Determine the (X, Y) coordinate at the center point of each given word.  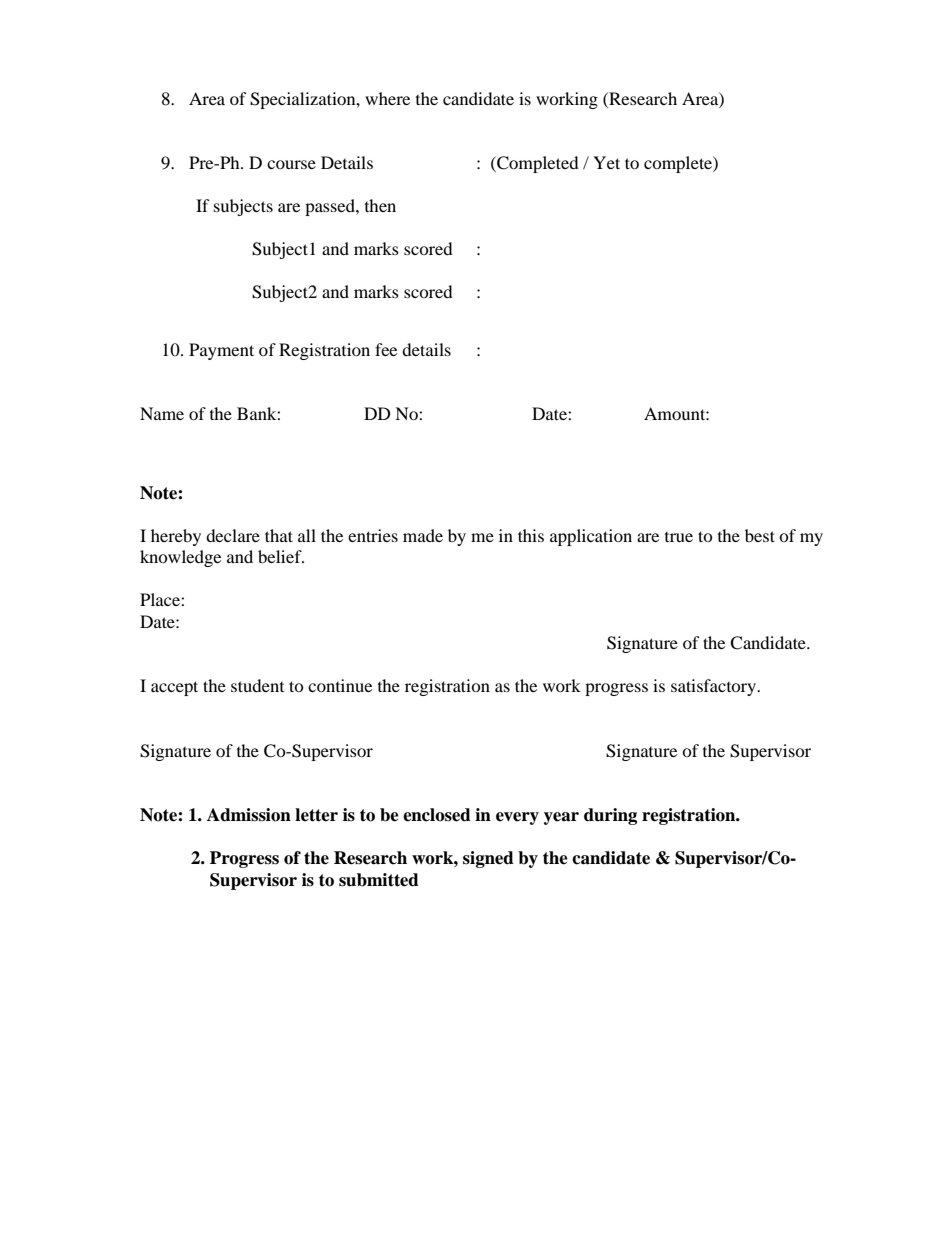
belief (281, 556)
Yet (606, 162)
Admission (249, 815)
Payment (221, 351)
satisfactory (714, 687)
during (610, 816)
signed (488, 859)
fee (386, 349)
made (423, 535)
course (291, 164)
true (679, 537)
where (387, 98)
